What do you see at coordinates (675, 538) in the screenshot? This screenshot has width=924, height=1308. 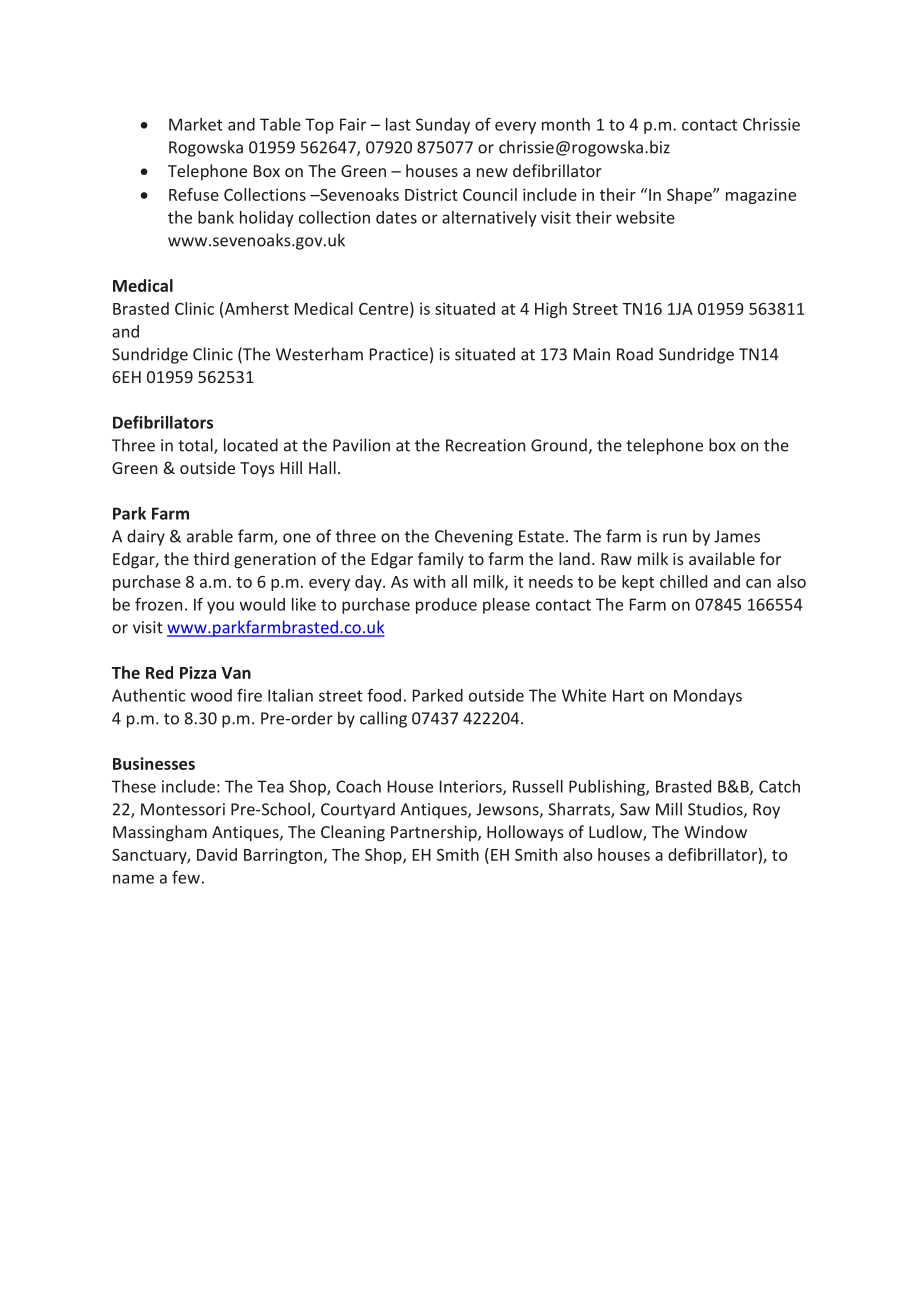 I see `run` at bounding box center [675, 538].
